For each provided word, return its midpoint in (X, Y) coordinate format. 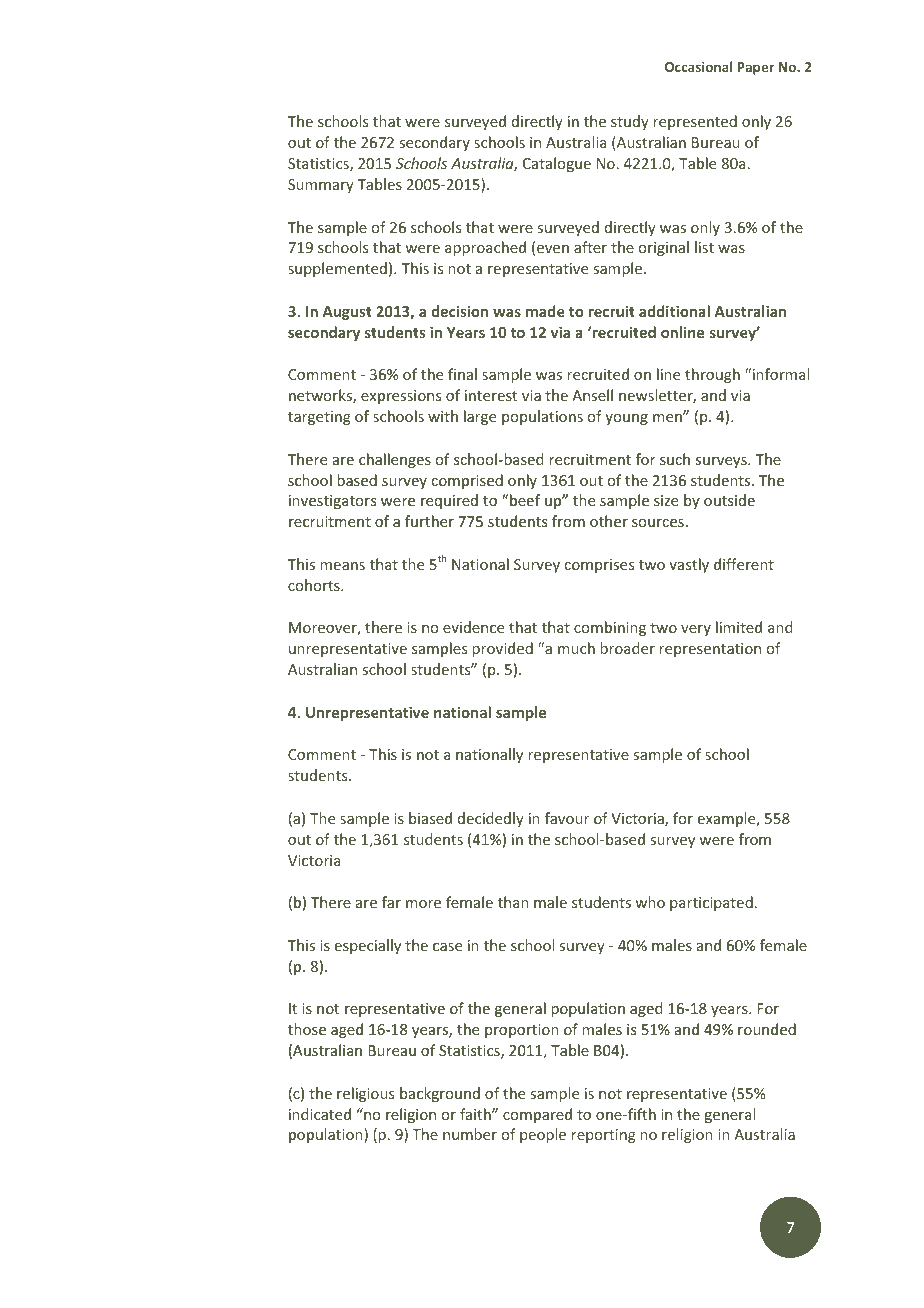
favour (567, 818)
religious (365, 1094)
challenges (395, 460)
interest (491, 395)
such (675, 459)
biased (430, 818)
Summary (321, 186)
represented (695, 122)
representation (710, 650)
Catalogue (557, 164)
